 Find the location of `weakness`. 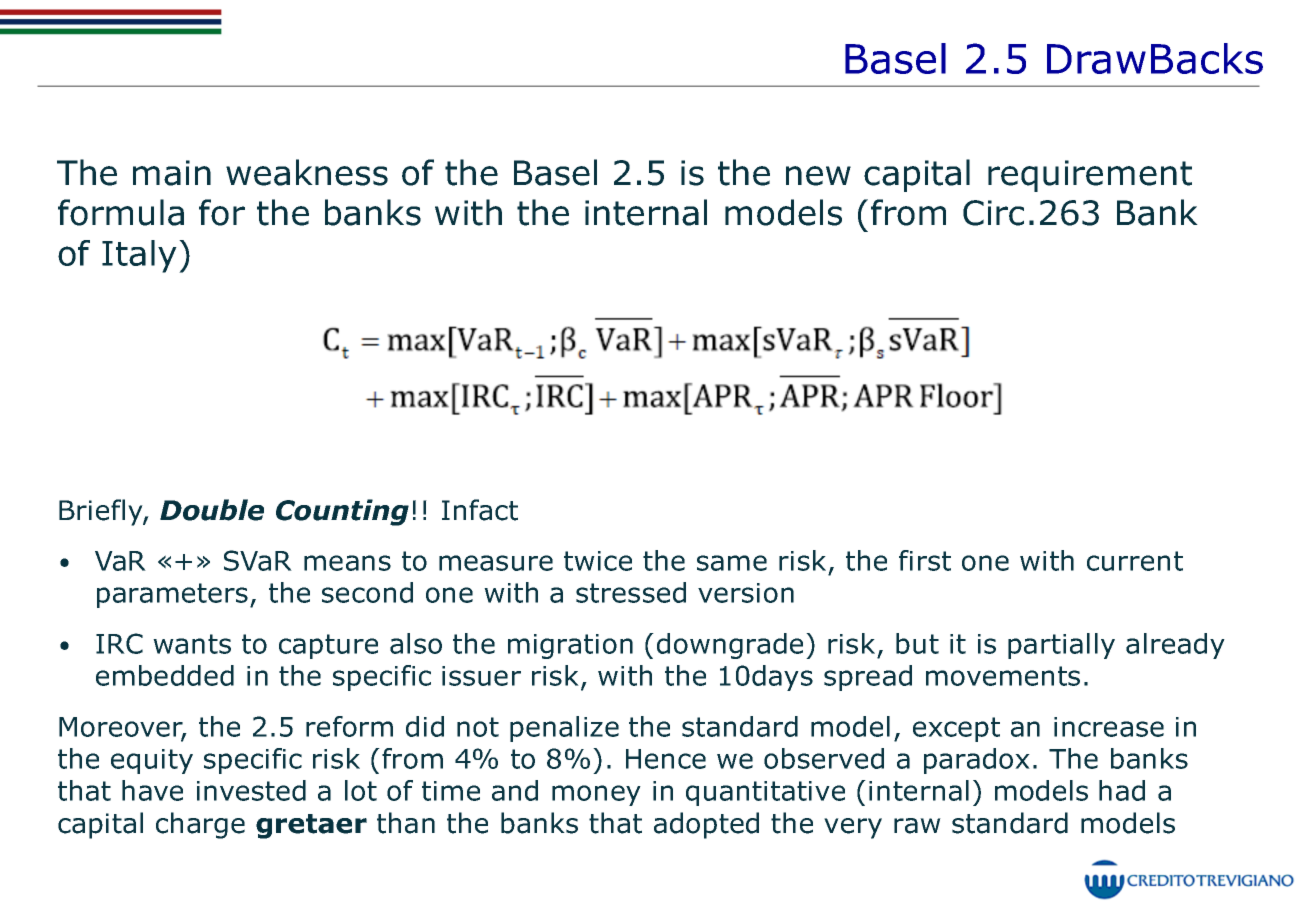

weakness is located at coordinates (307, 172).
